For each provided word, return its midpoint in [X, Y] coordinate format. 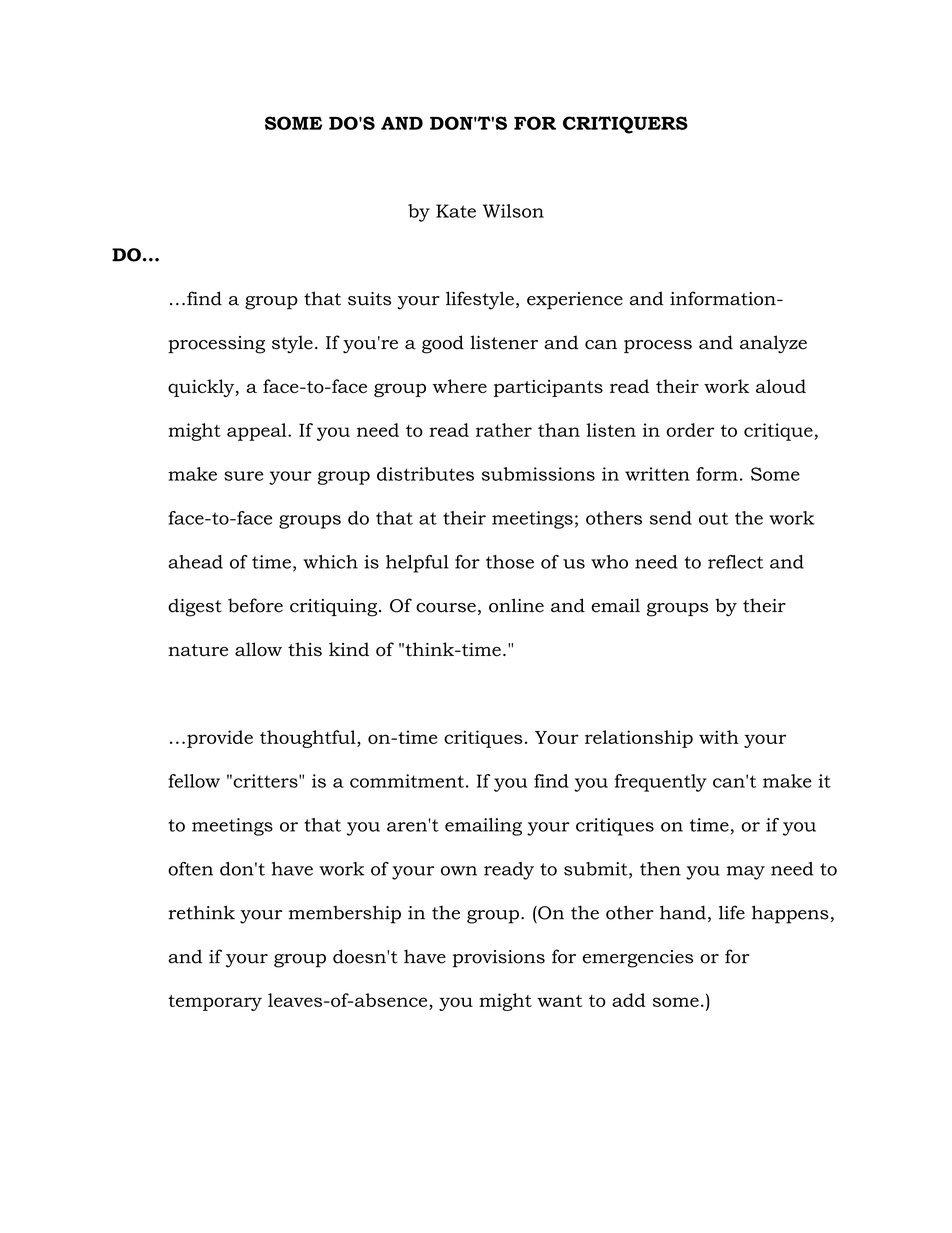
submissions [538, 474]
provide [220, 739]
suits [369, 299]
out [713, 518]
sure [244, 476]
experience [575, 301]
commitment [407, 781]
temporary [215, 1003]
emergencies [638, 959]
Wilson [513, 211]
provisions [499, 959]
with [719, 737]
